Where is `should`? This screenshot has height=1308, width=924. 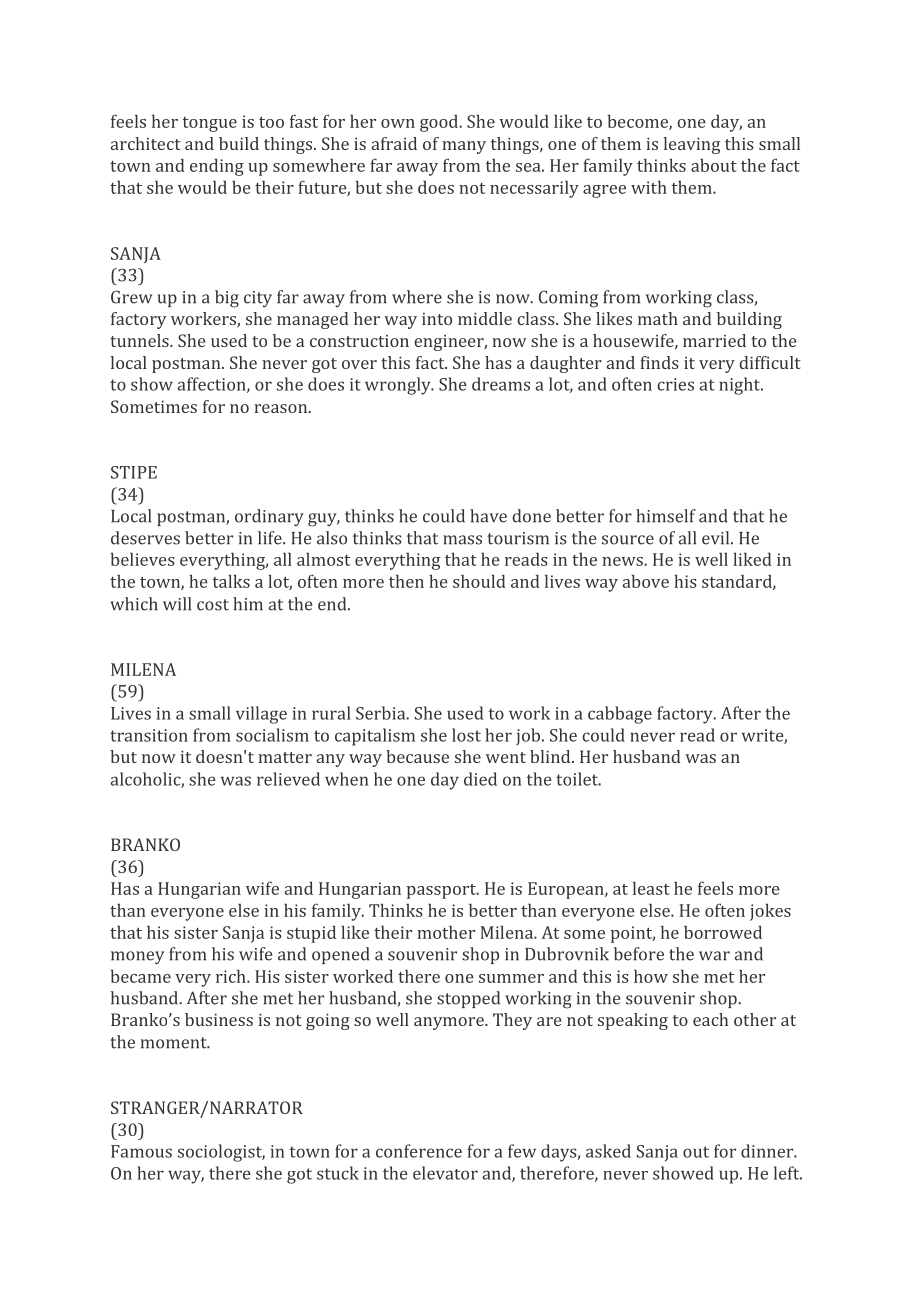 should is located at coordinates (479, 581).
